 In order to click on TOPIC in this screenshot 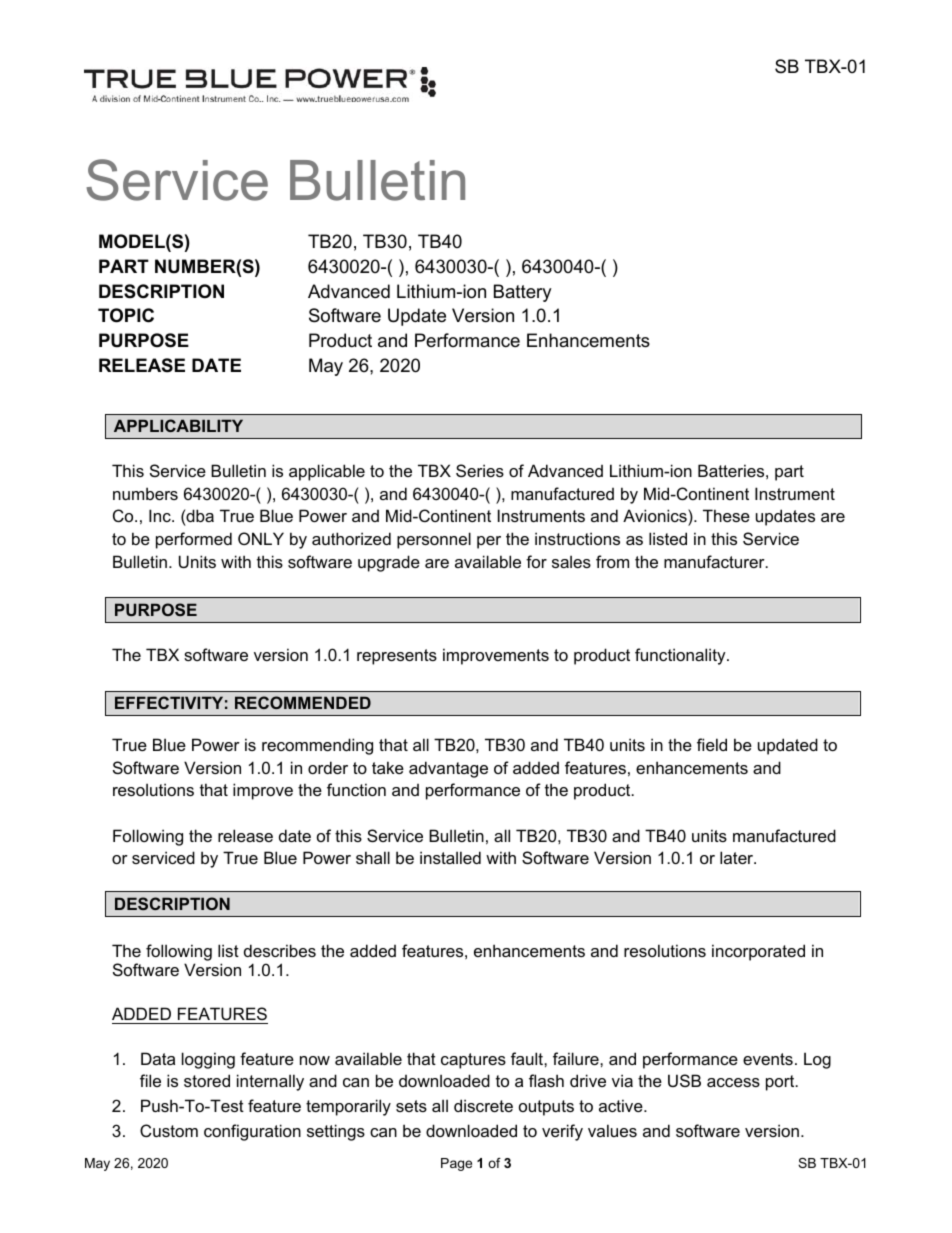, I will do `click(126, 315)`.
